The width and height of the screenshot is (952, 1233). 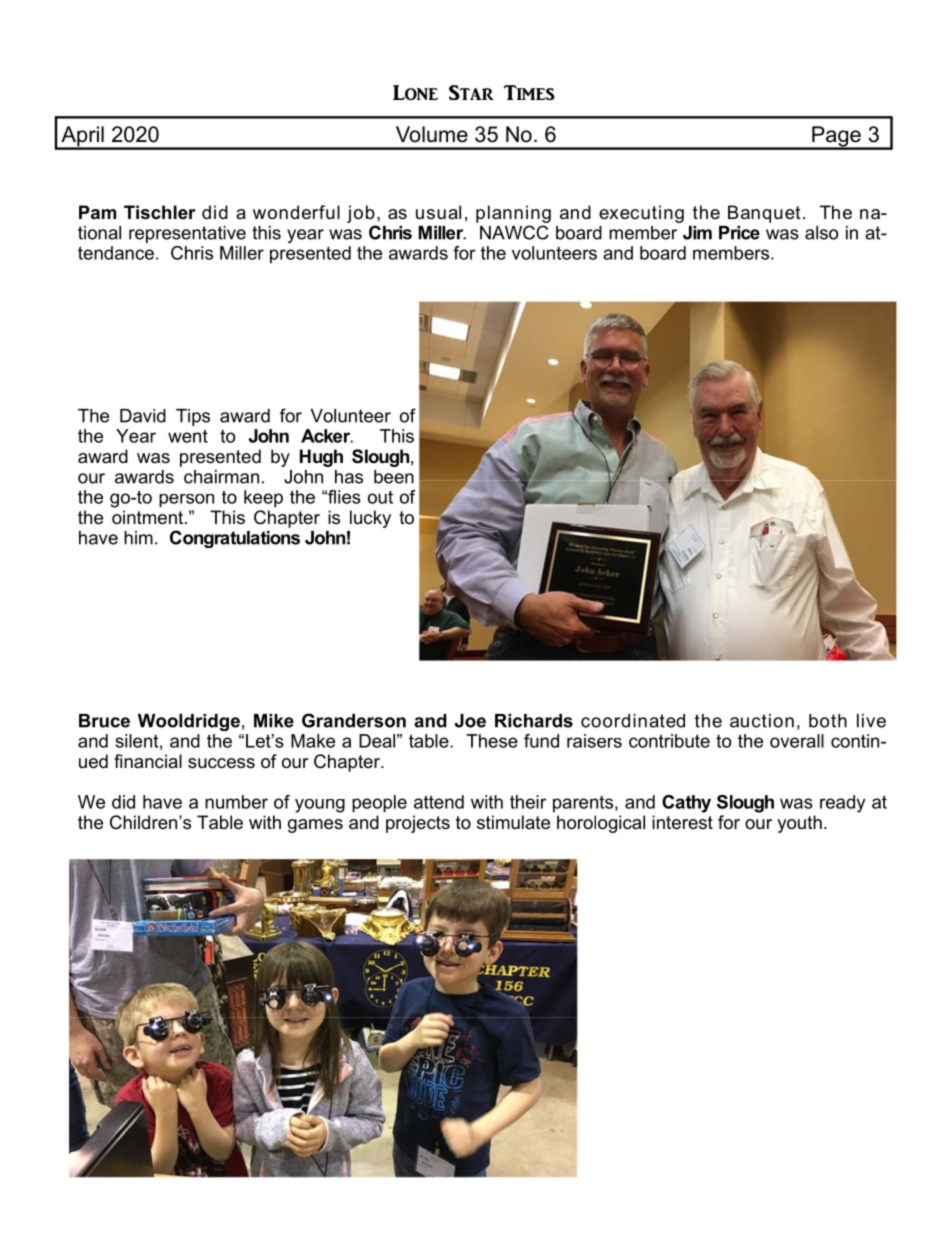 I want to click on attend, so click(x=439, y=802).
